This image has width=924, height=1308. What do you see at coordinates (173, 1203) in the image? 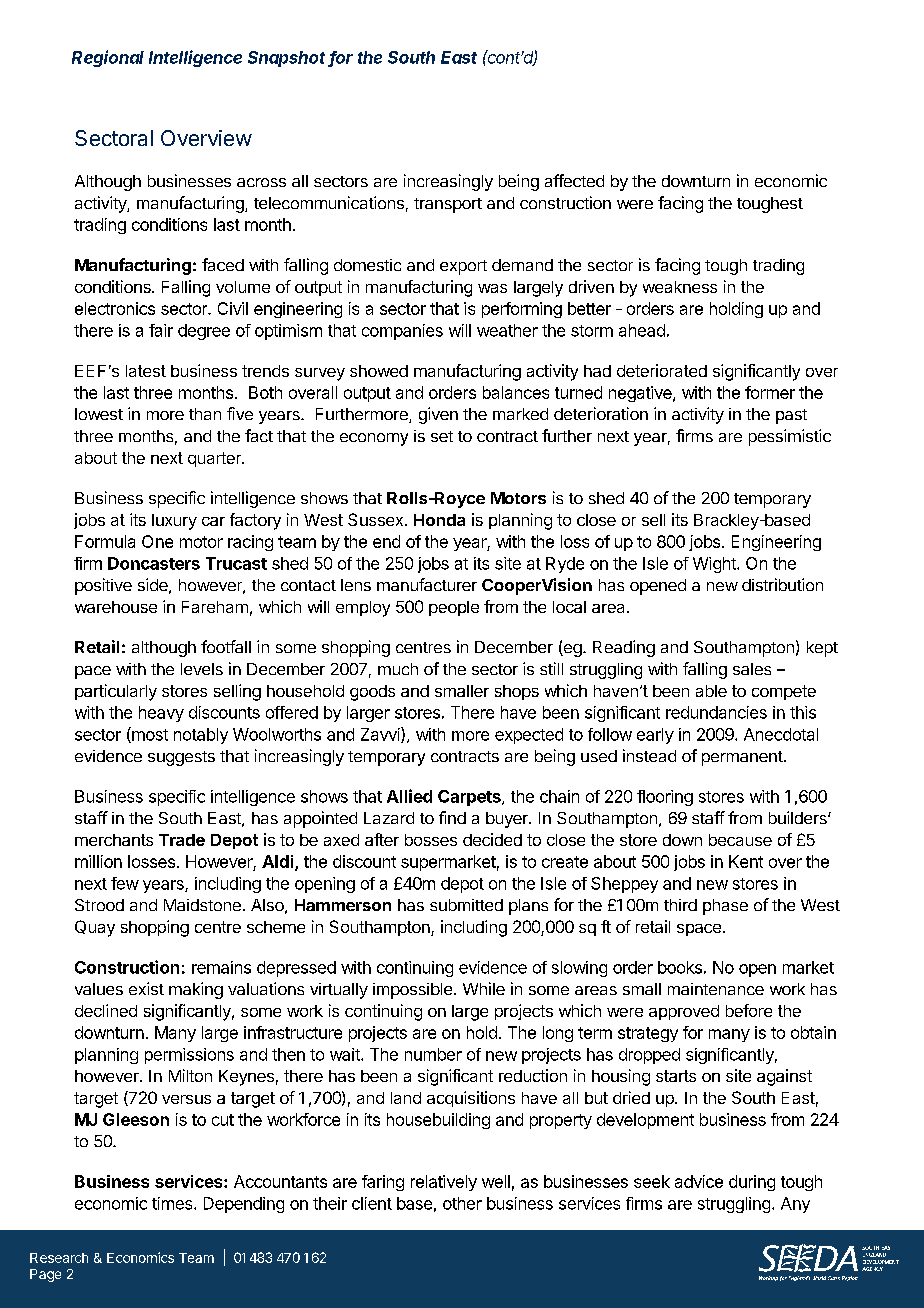
I see `times` at bounding box center [173, 1203].
